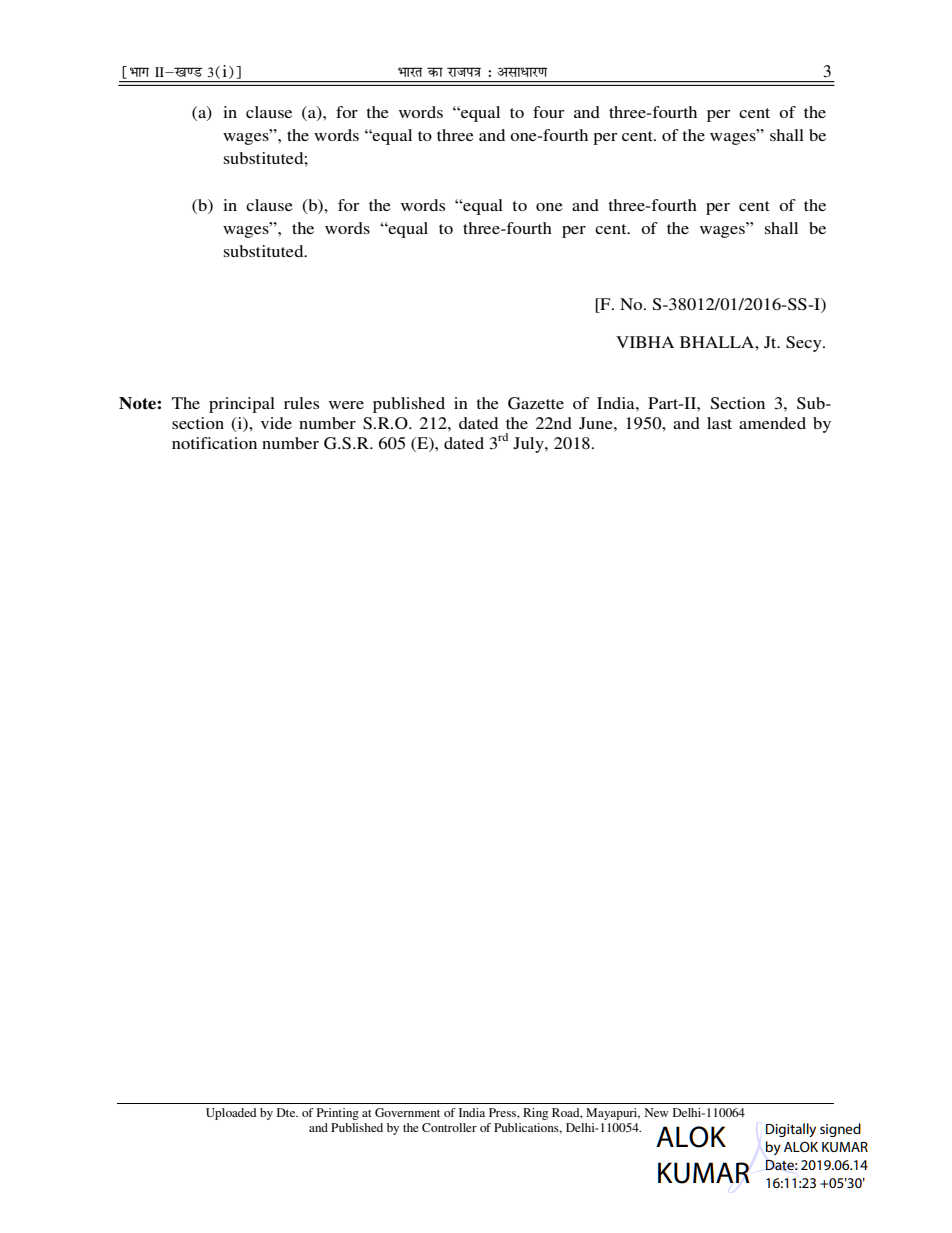 This screenshot has width=952, height=1233. I want to click on Ring, so click(535, 1114).
